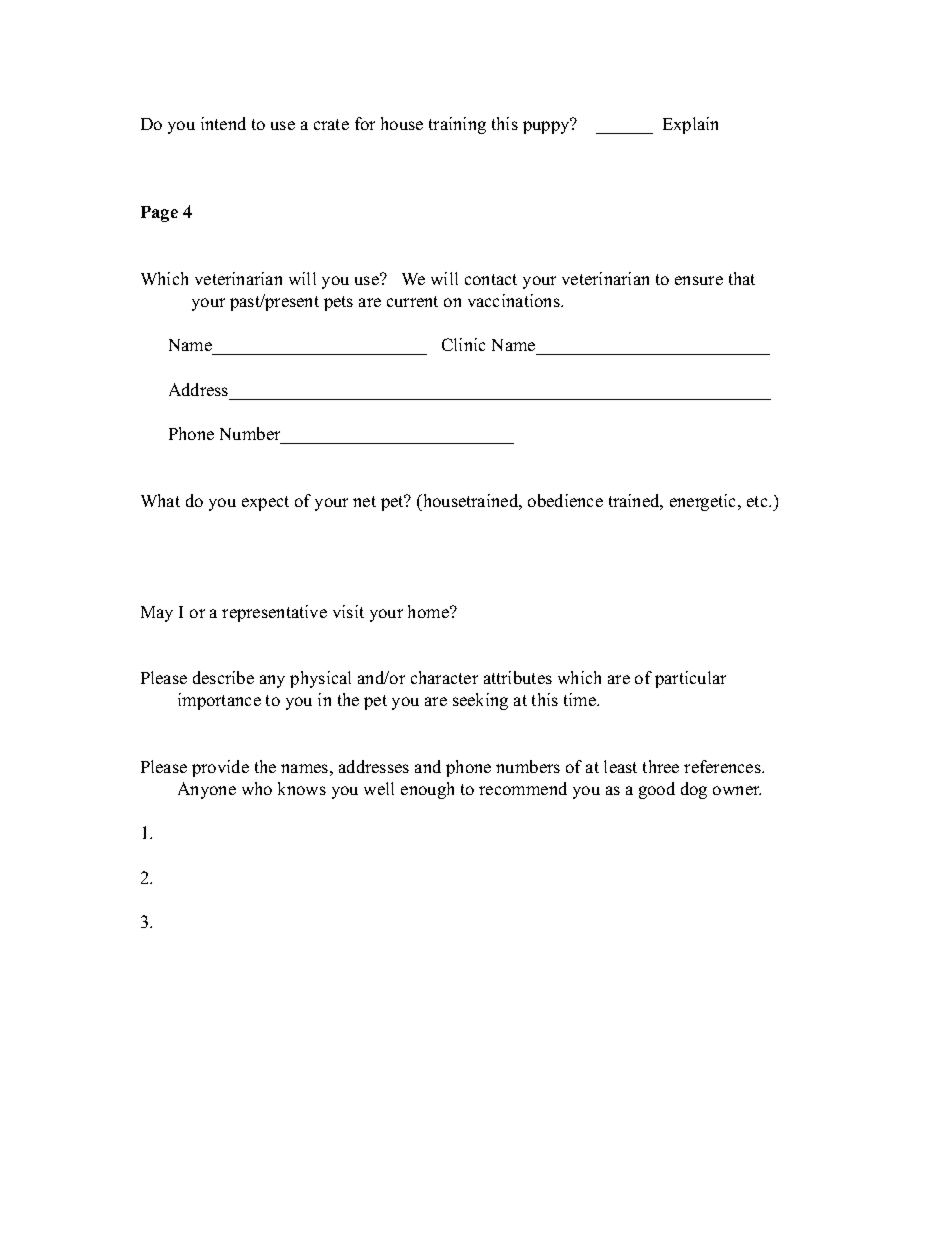 The height and width of the screenshot is (1233, 952). I want to click on intend, so click(223, 123).
